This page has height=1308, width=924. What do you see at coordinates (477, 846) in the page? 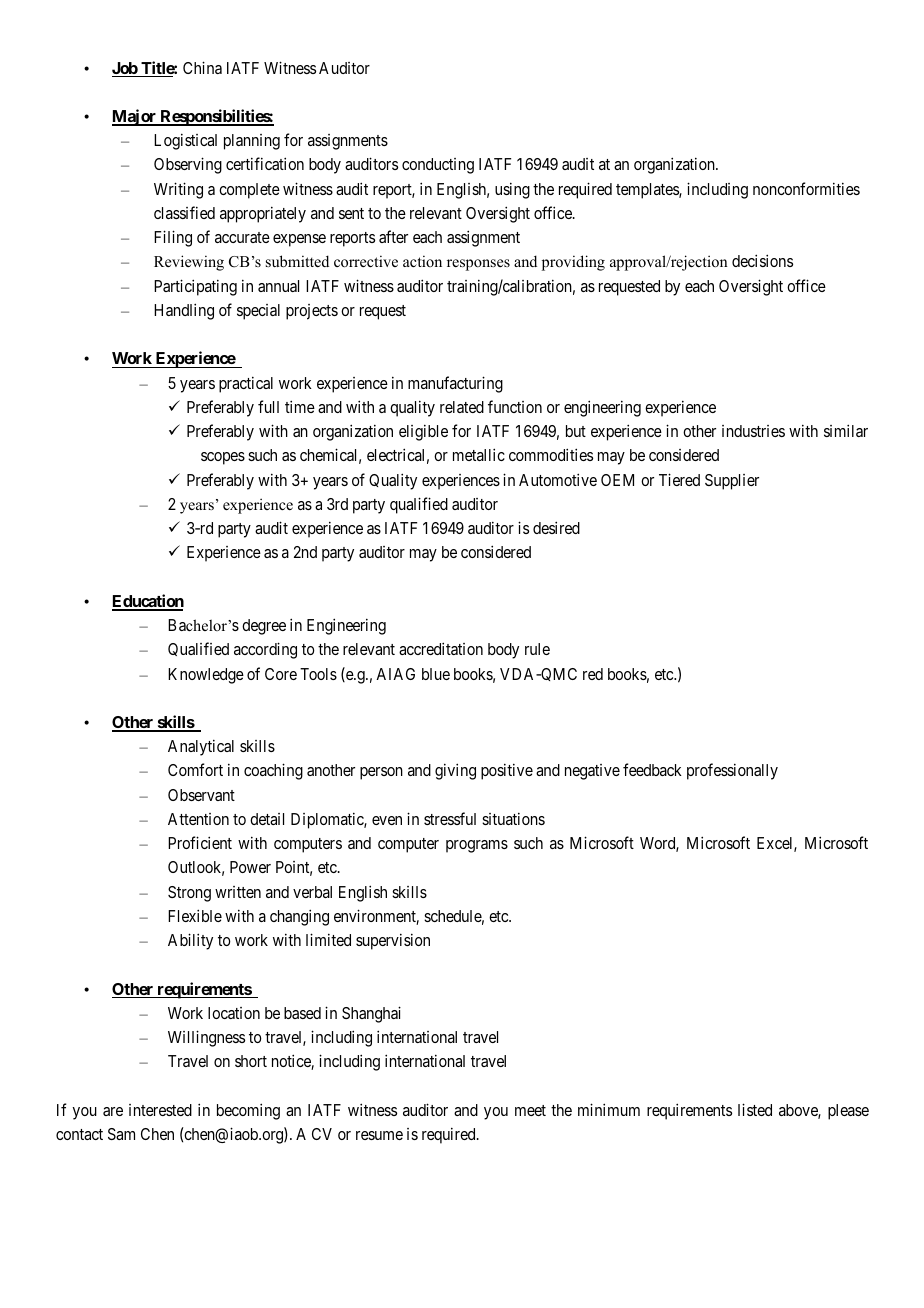
I see `programs` at bounding box center [477, 846].
